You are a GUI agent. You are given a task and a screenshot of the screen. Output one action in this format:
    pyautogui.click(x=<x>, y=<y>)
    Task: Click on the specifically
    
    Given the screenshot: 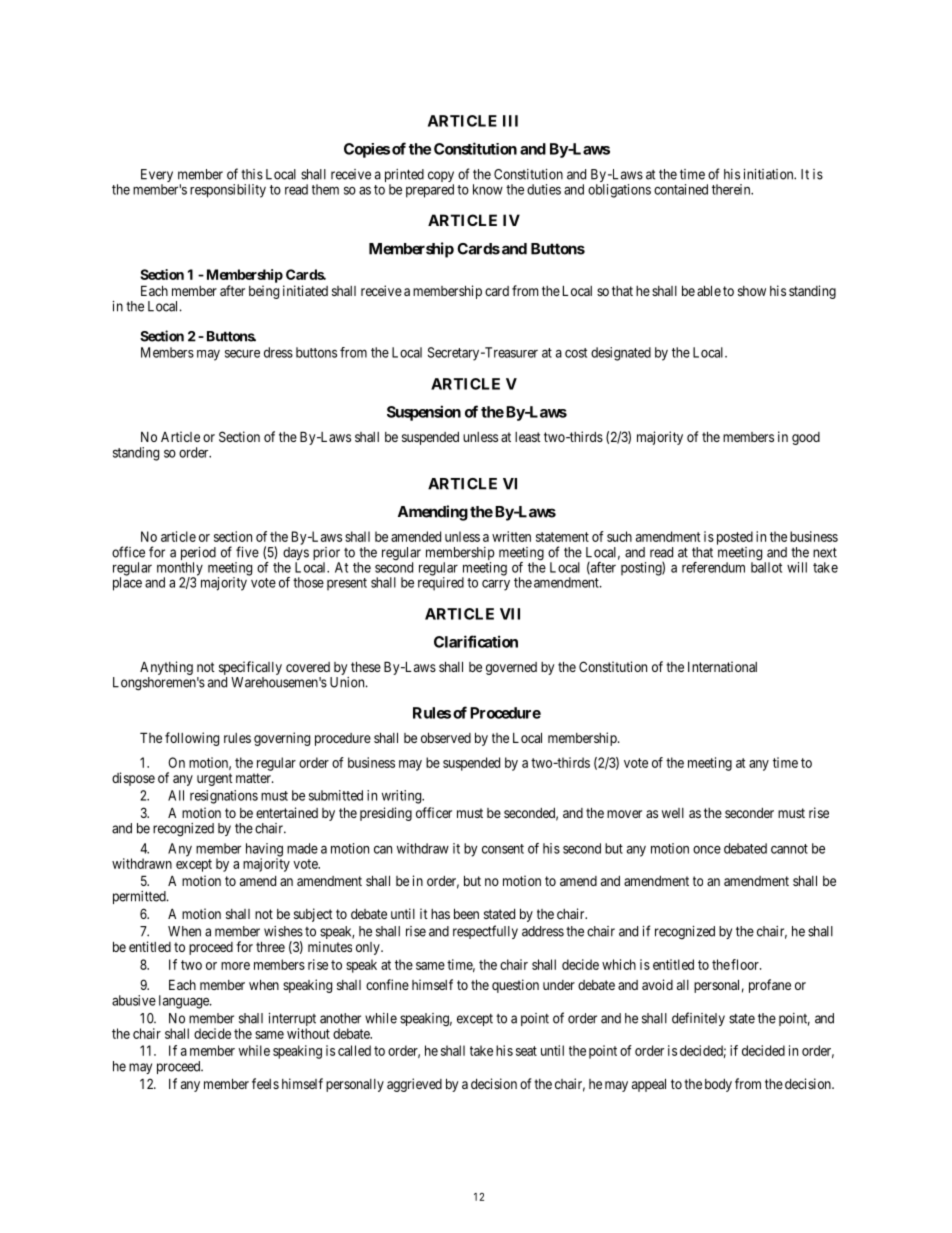 What is the action you would take?
    pyautogui.click(x=250, y=668)
